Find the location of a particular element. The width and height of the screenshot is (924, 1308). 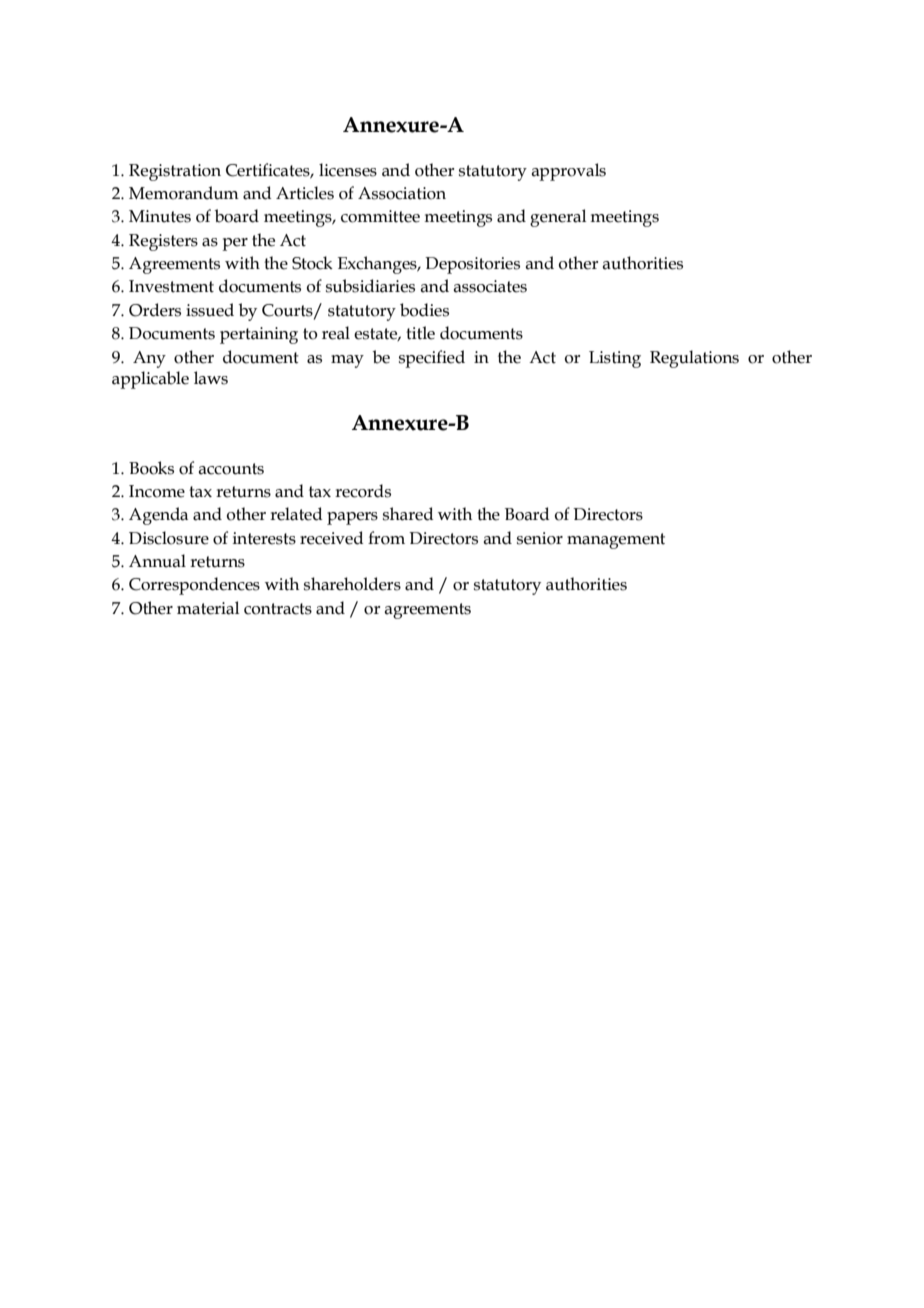

approvals is located at coordinates (568, 172).
